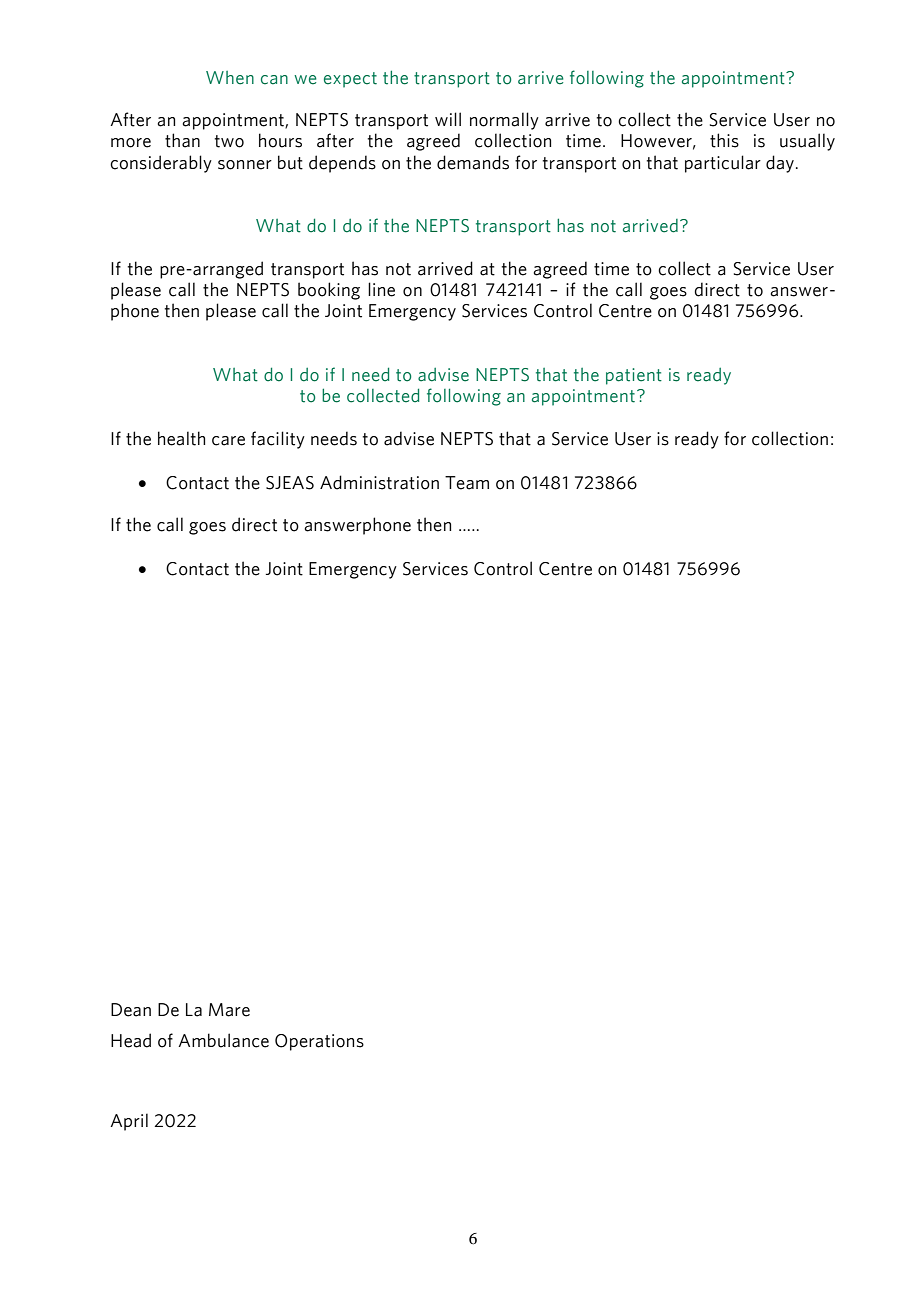 The width and height of the image is (924, 1308). I want to click on this, so click(724, 140).
